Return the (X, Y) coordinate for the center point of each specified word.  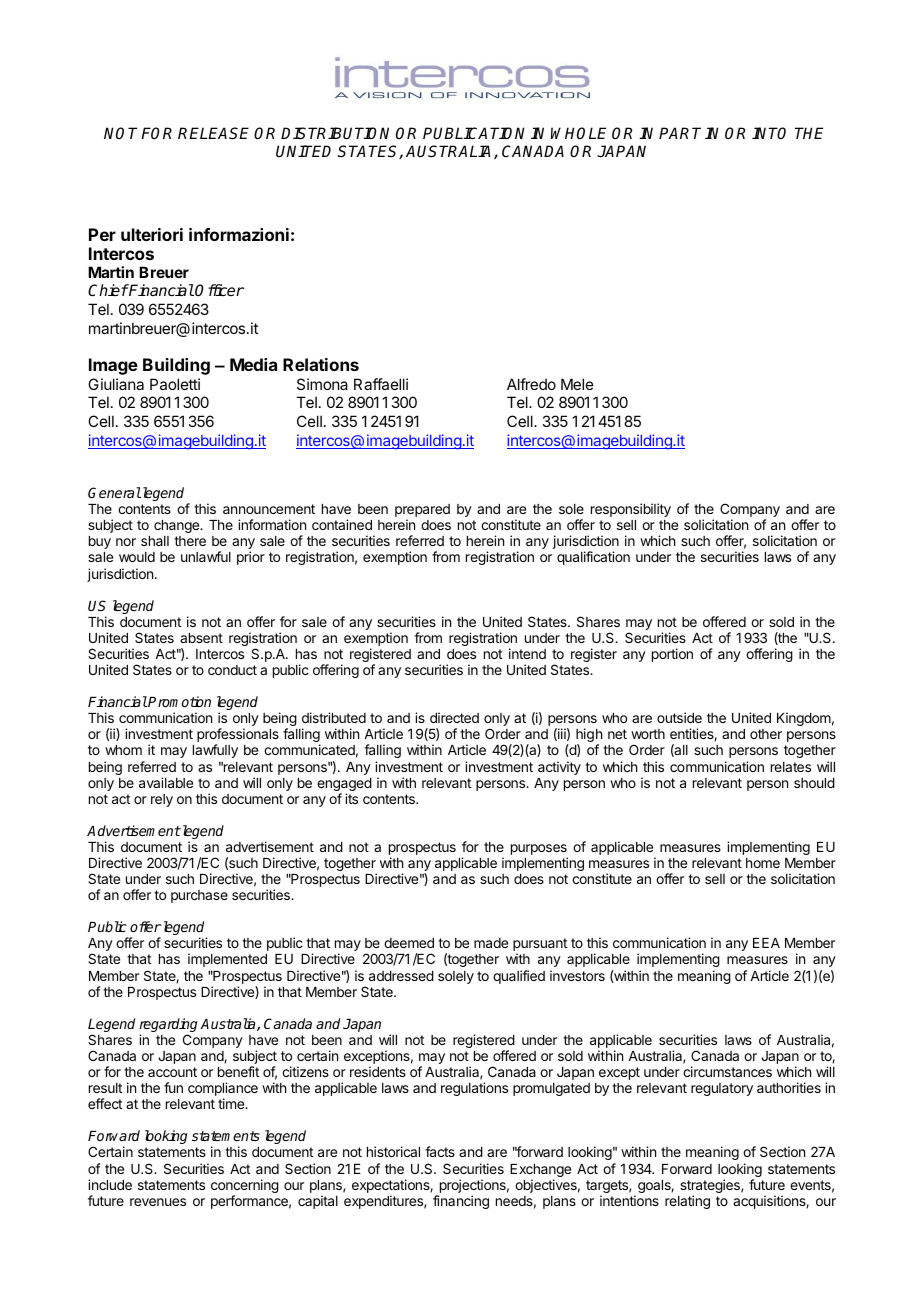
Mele (577, 384)
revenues (158, 1202)
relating (687, 1202)
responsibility (631, 510)
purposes (539, 851)
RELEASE (213, 133)
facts (440, 1151)
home (763, 863)
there (190, 541)
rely (162, 800)
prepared (422, 512)
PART (680, 133)
